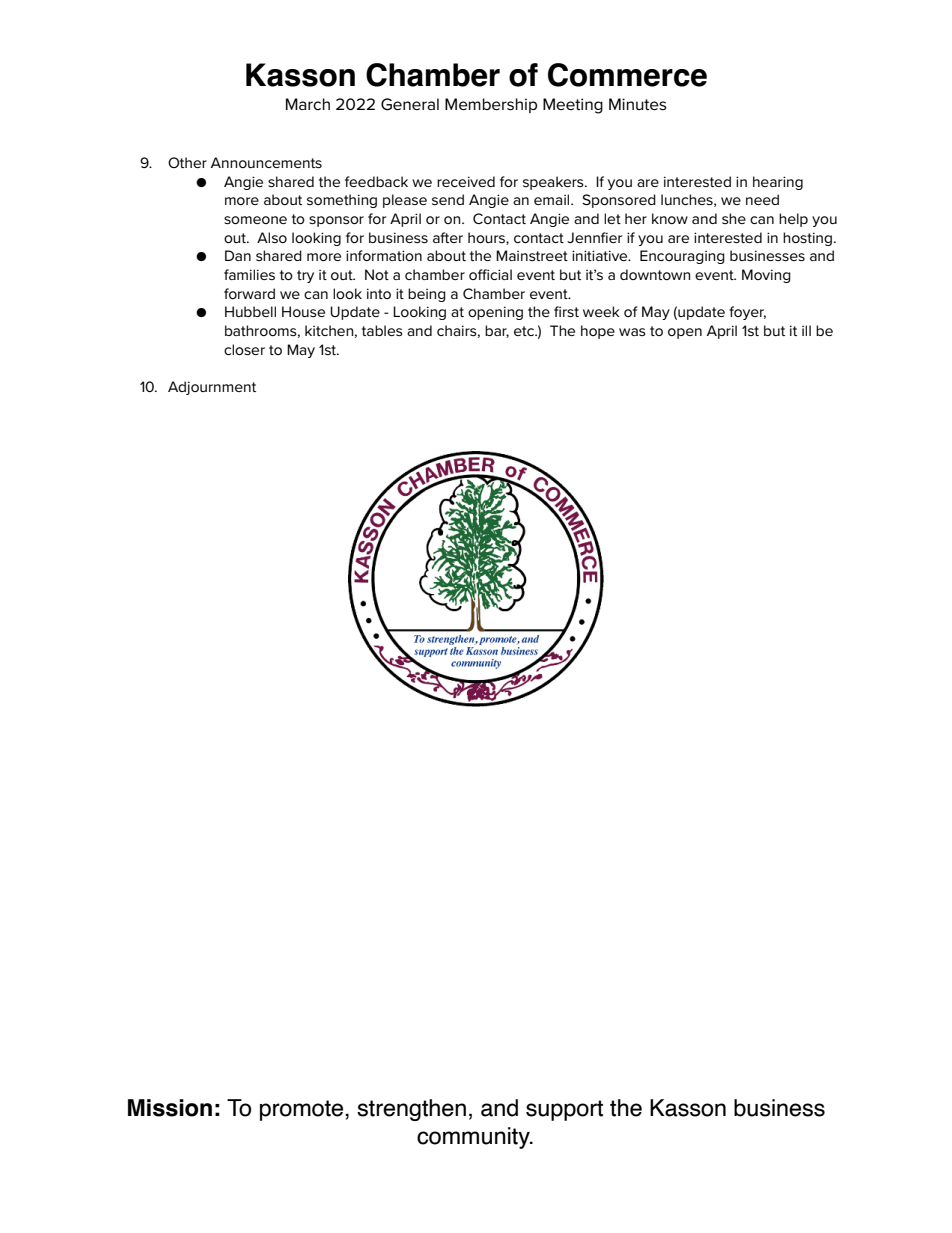 This document has width=952, height=1233. Describe the element at coordinates (806, 330) in the document. I see `ill` at that location.
